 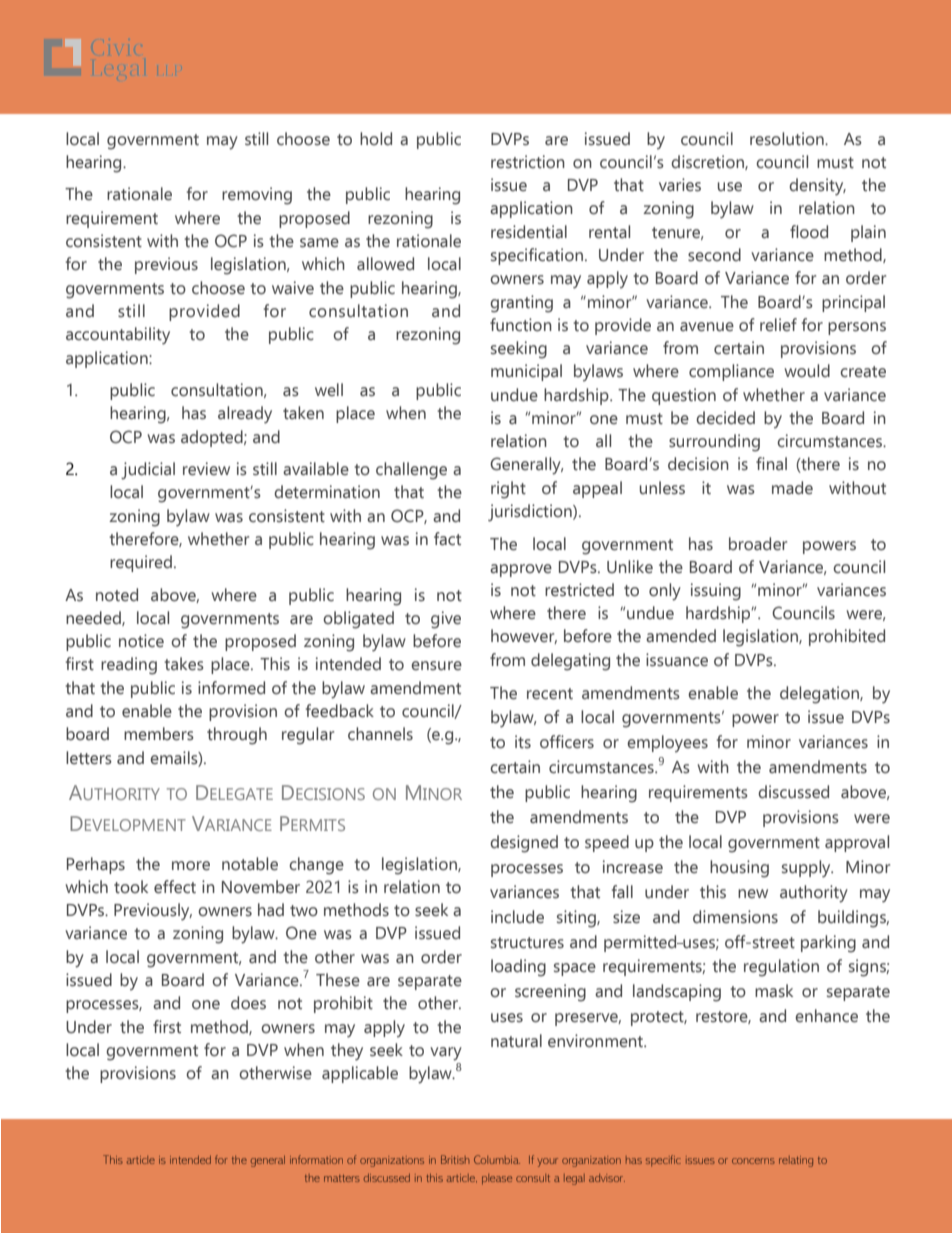 I want to click on resolution, so click(x=788, y=139).
